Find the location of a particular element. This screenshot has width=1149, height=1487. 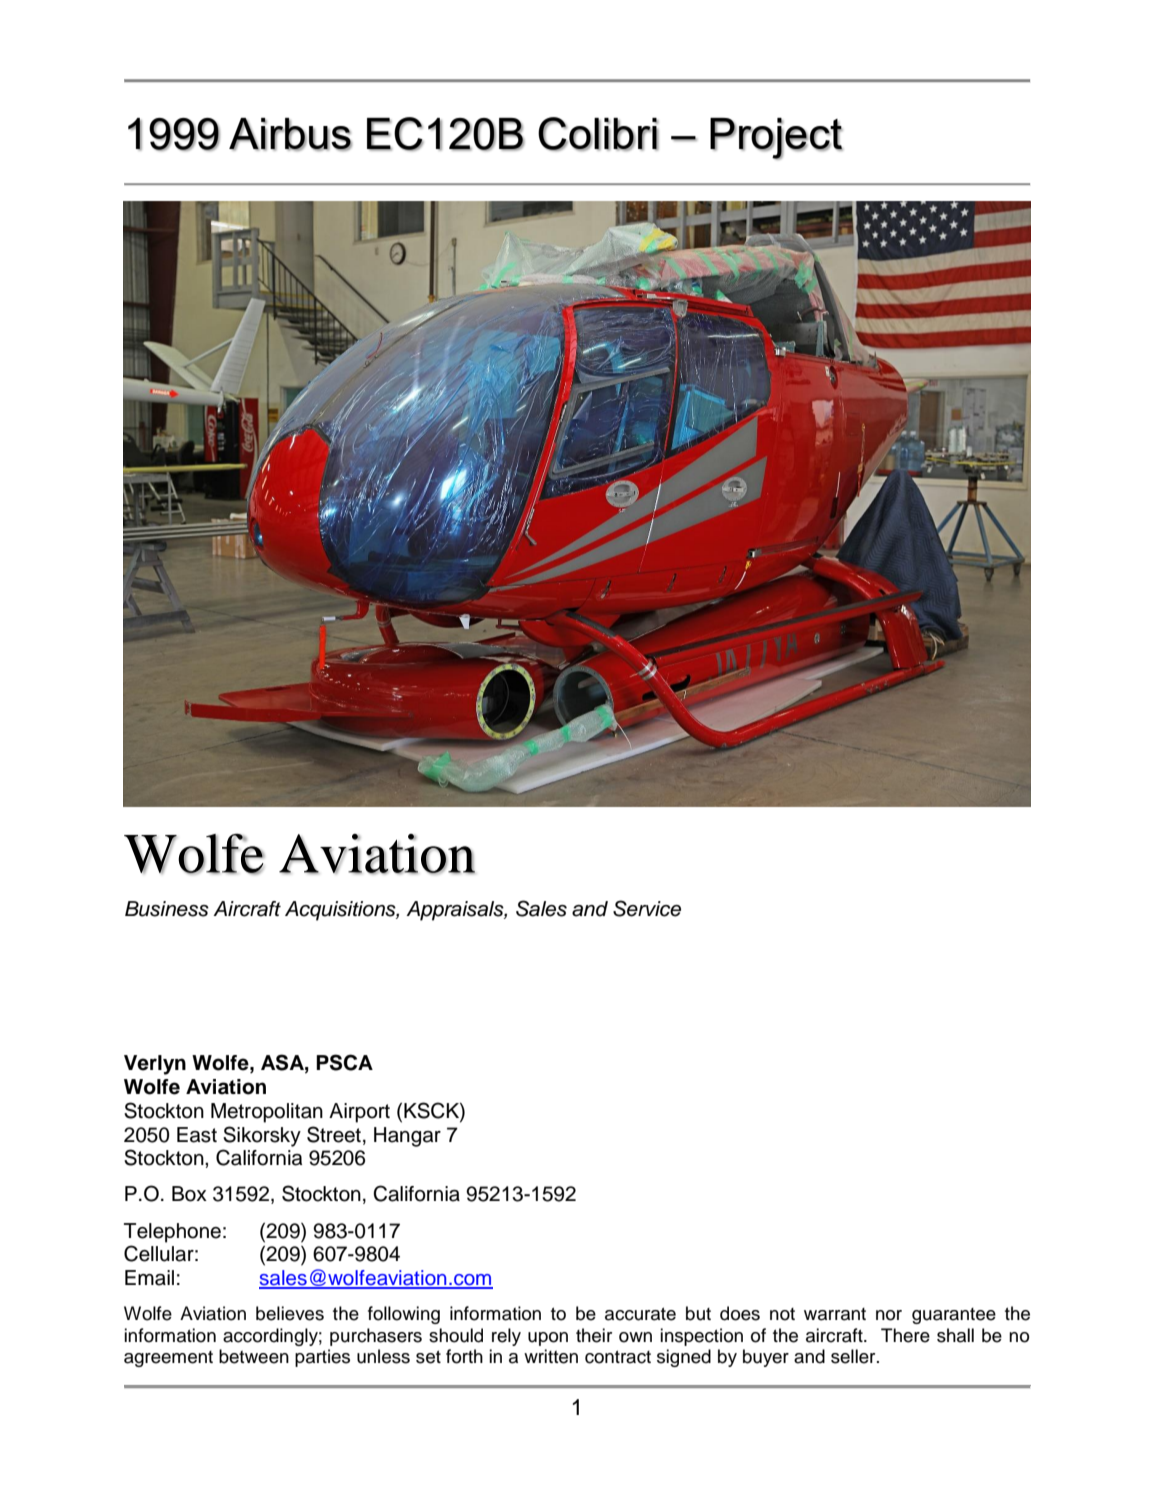

Hangar is located at coordinates (407, 1137).
